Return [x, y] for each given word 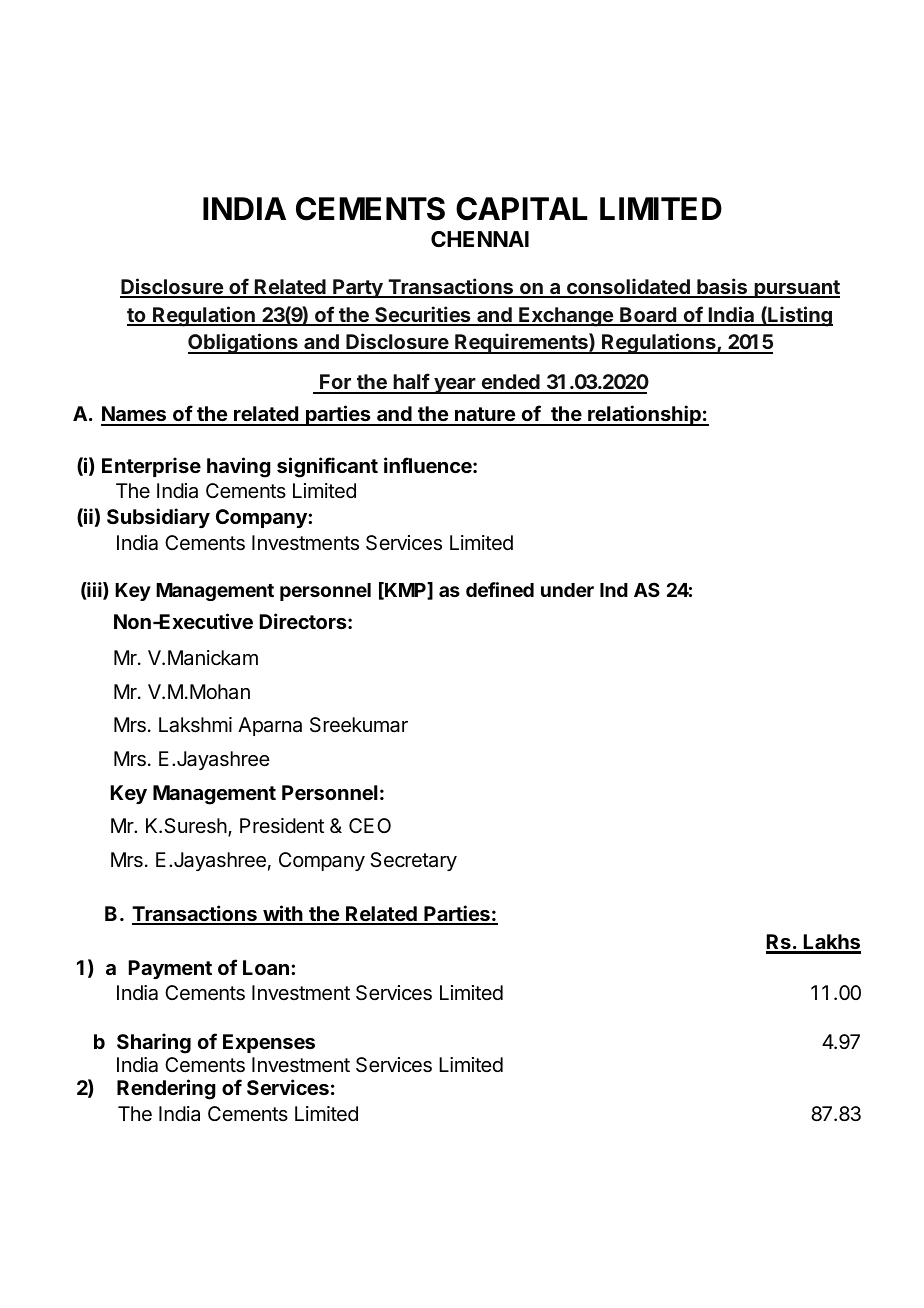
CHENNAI [480, 239]
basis [722, 287]
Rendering [166, 1089]
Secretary [413, 861]
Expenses [269, 1043]
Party [358, 288]
